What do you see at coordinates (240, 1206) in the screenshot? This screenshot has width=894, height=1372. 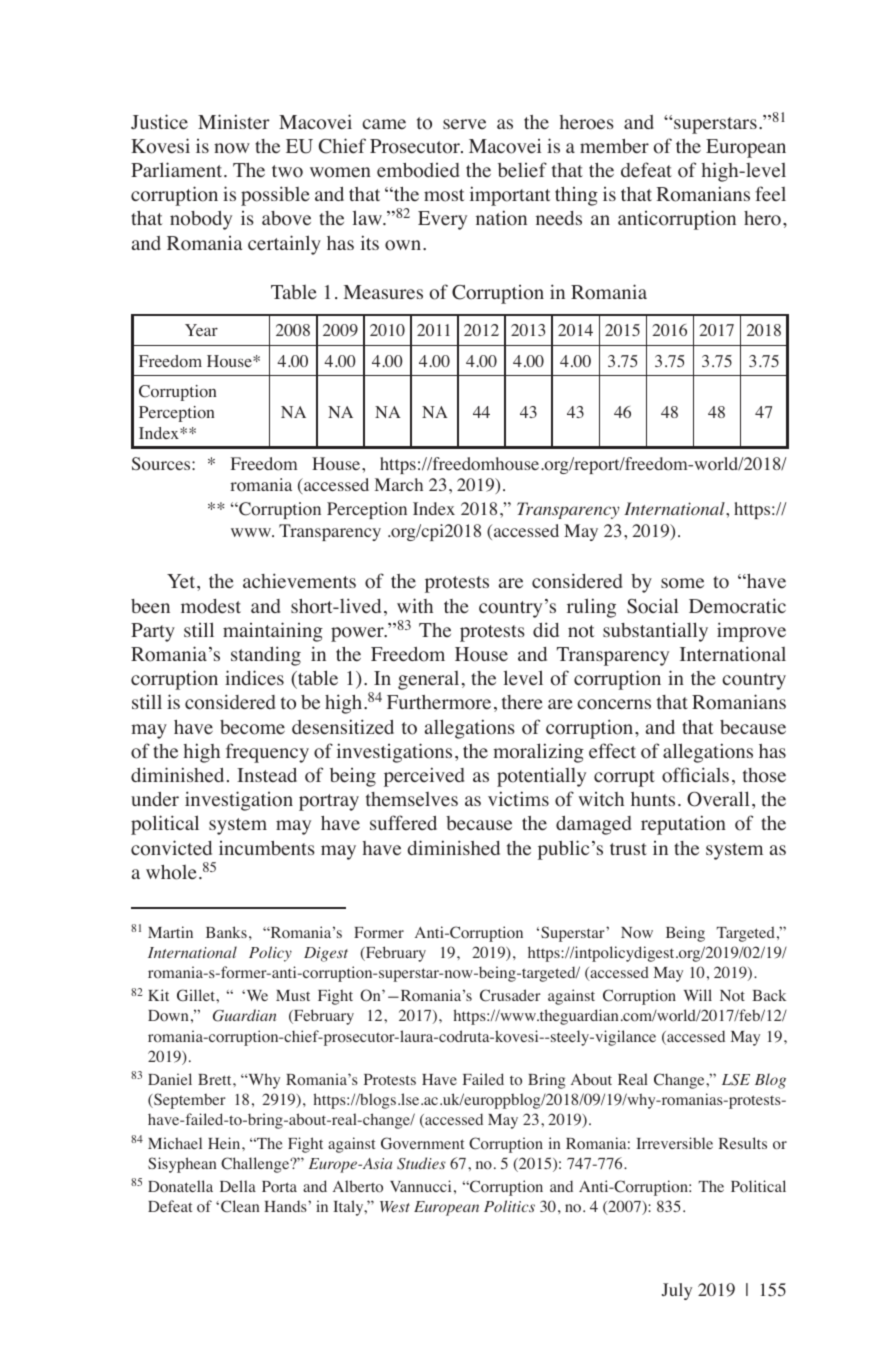 I see `Clean` at bounding box center [240, 1206].
